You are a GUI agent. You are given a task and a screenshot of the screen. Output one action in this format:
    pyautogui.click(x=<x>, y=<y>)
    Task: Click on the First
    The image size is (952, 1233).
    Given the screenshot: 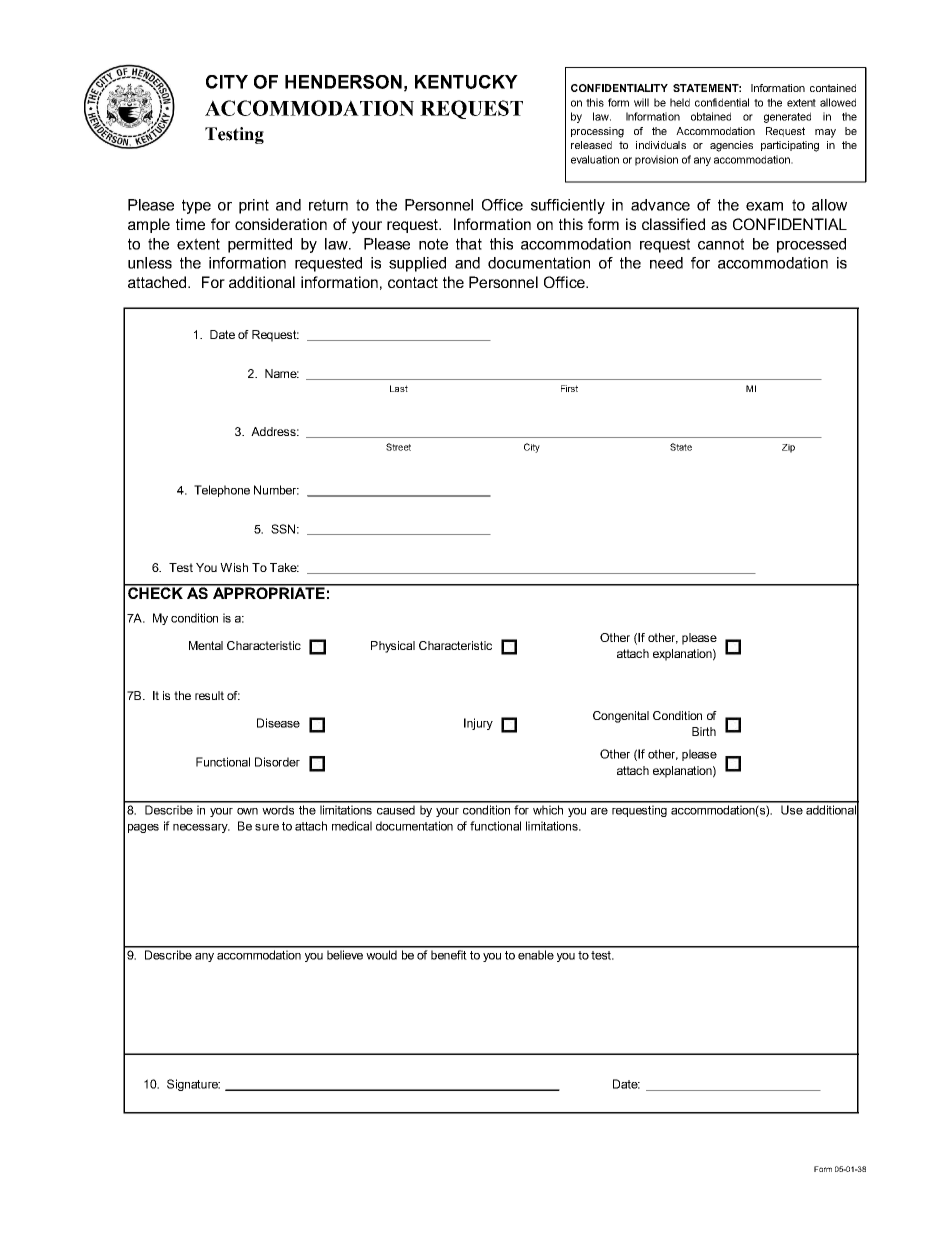 What is the action you would take?
    pyautogui.click(x=569, y=388)
